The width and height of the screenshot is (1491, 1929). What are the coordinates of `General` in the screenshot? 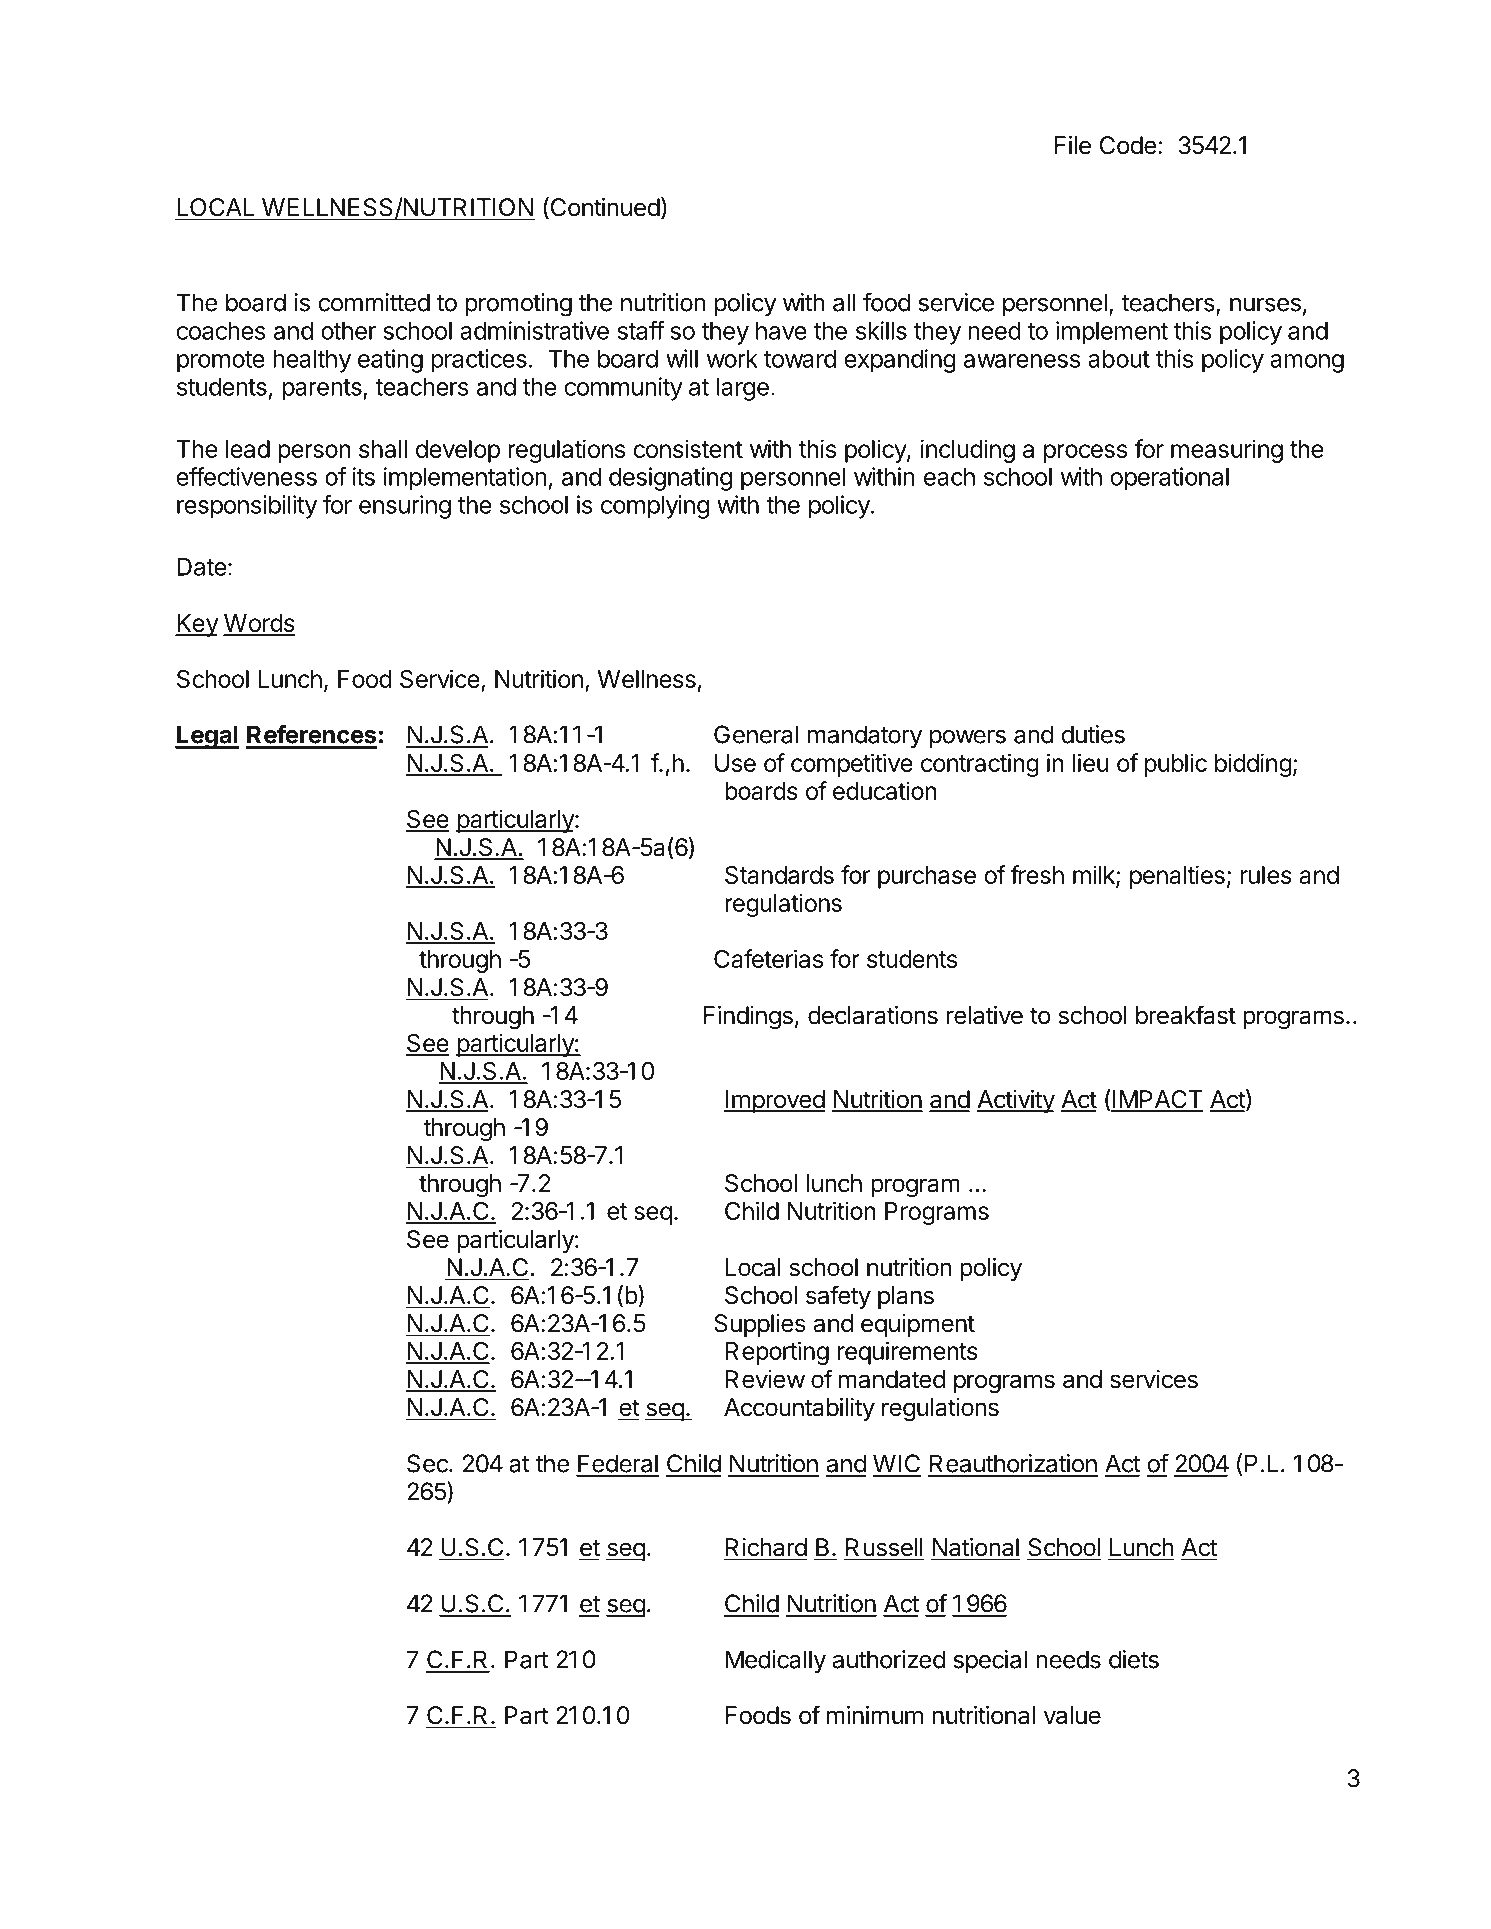 It's located at (756, 734).
